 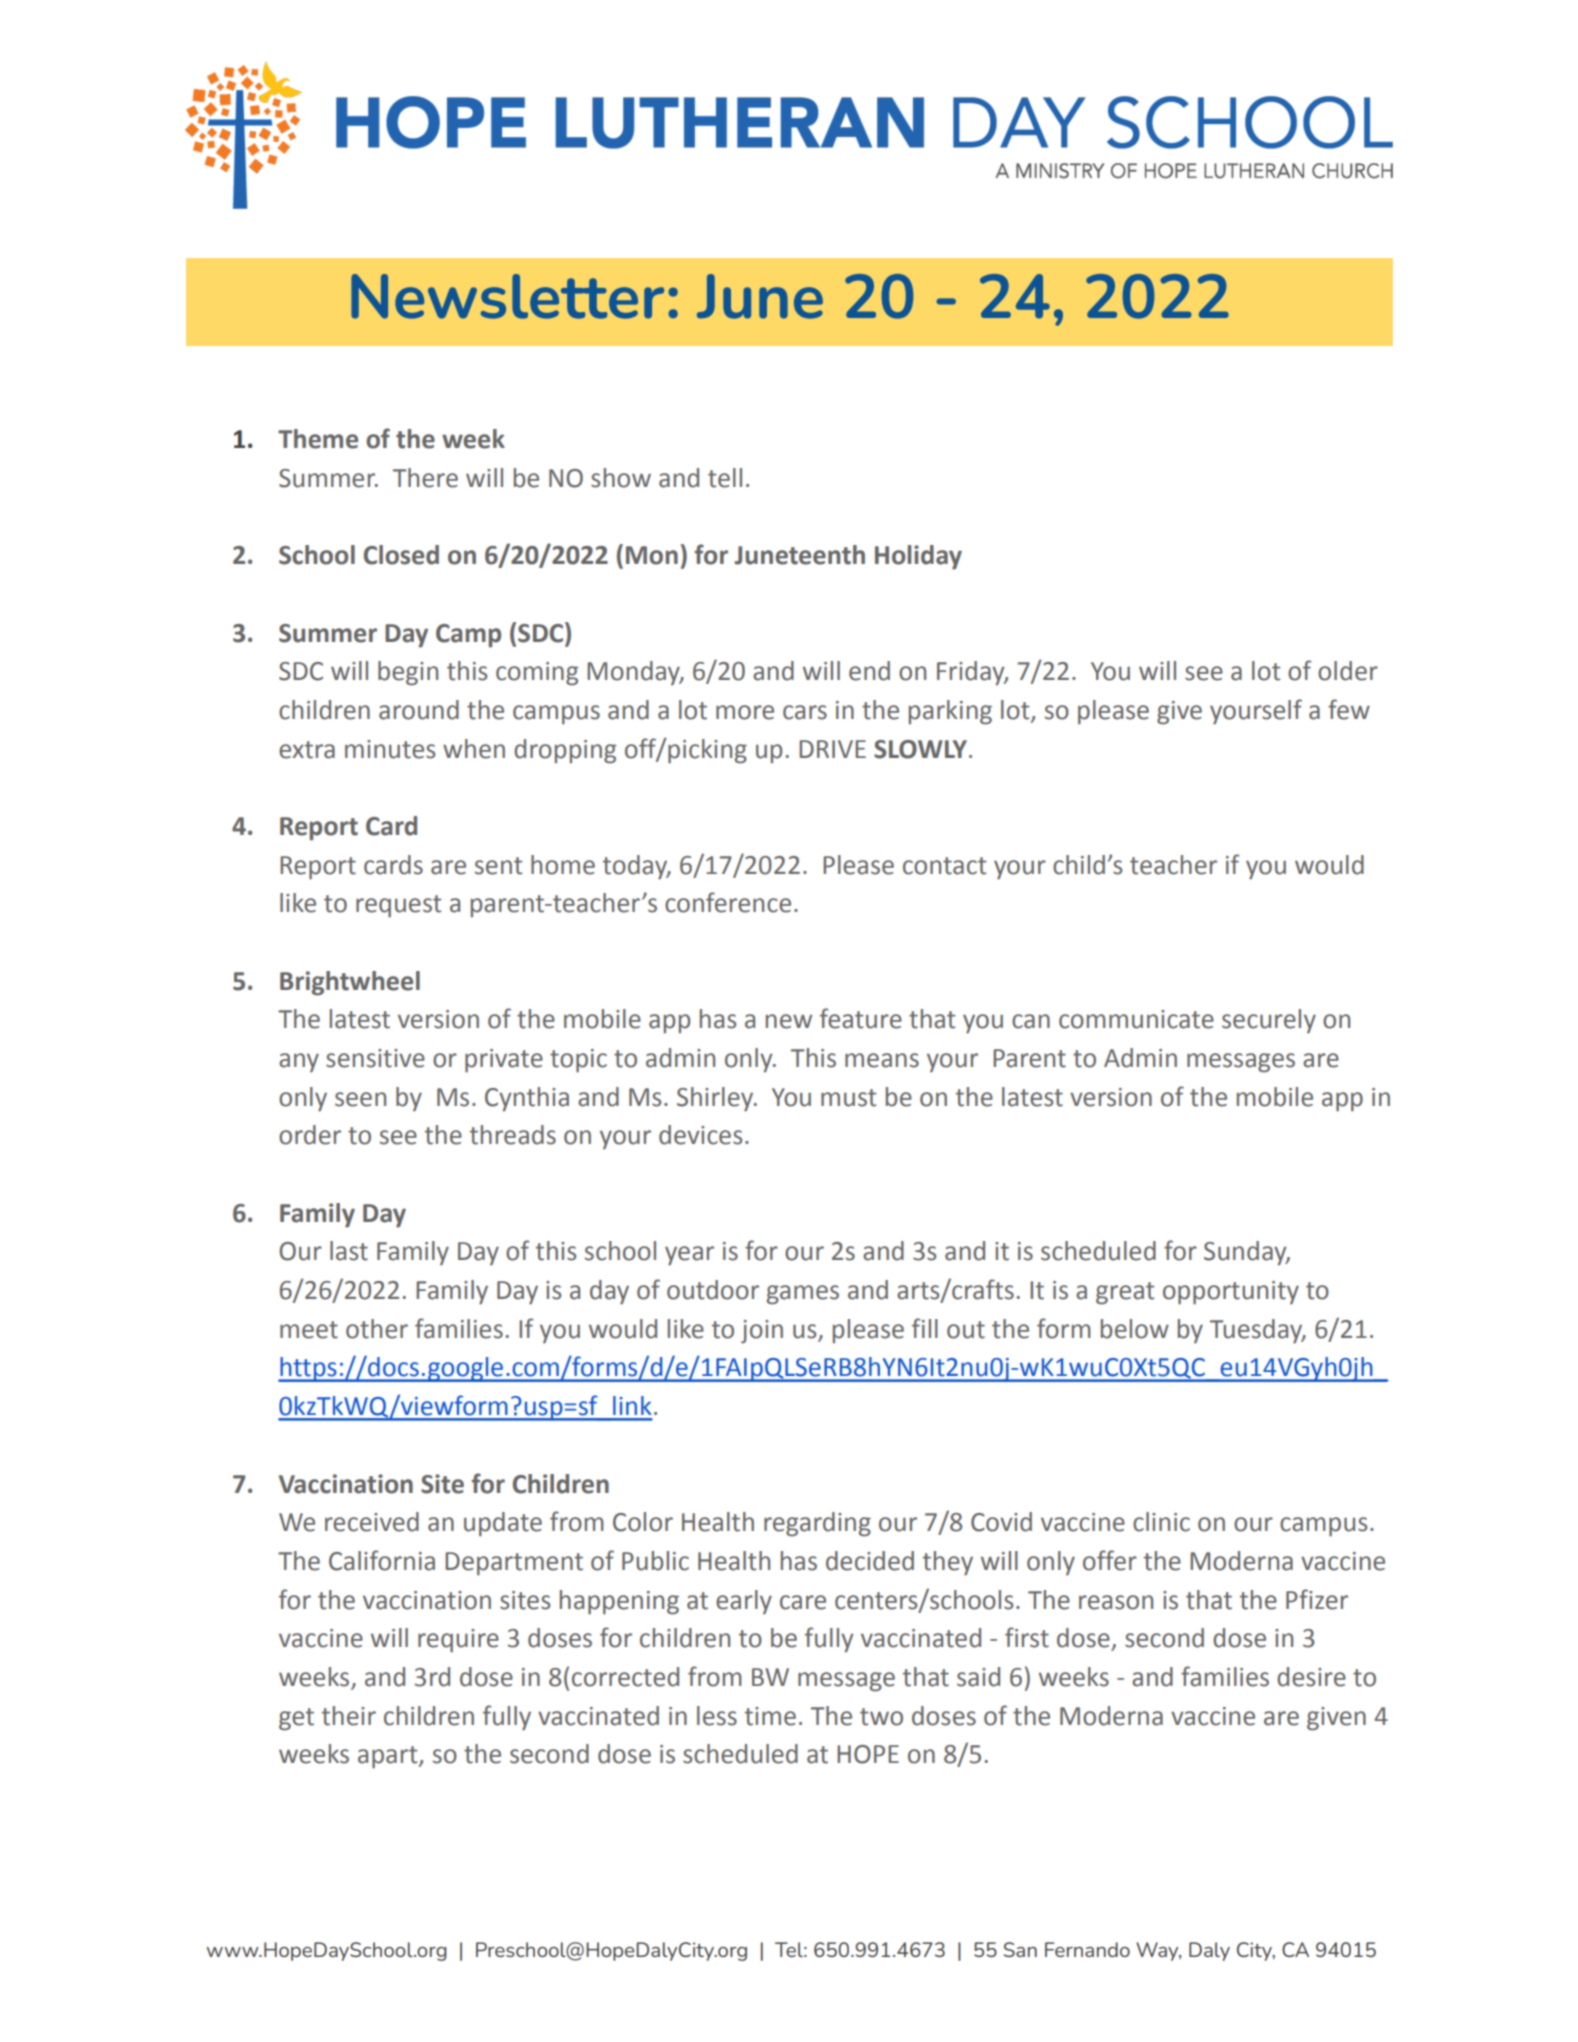 I want to click on seen, so click(x=360, y=1099).
